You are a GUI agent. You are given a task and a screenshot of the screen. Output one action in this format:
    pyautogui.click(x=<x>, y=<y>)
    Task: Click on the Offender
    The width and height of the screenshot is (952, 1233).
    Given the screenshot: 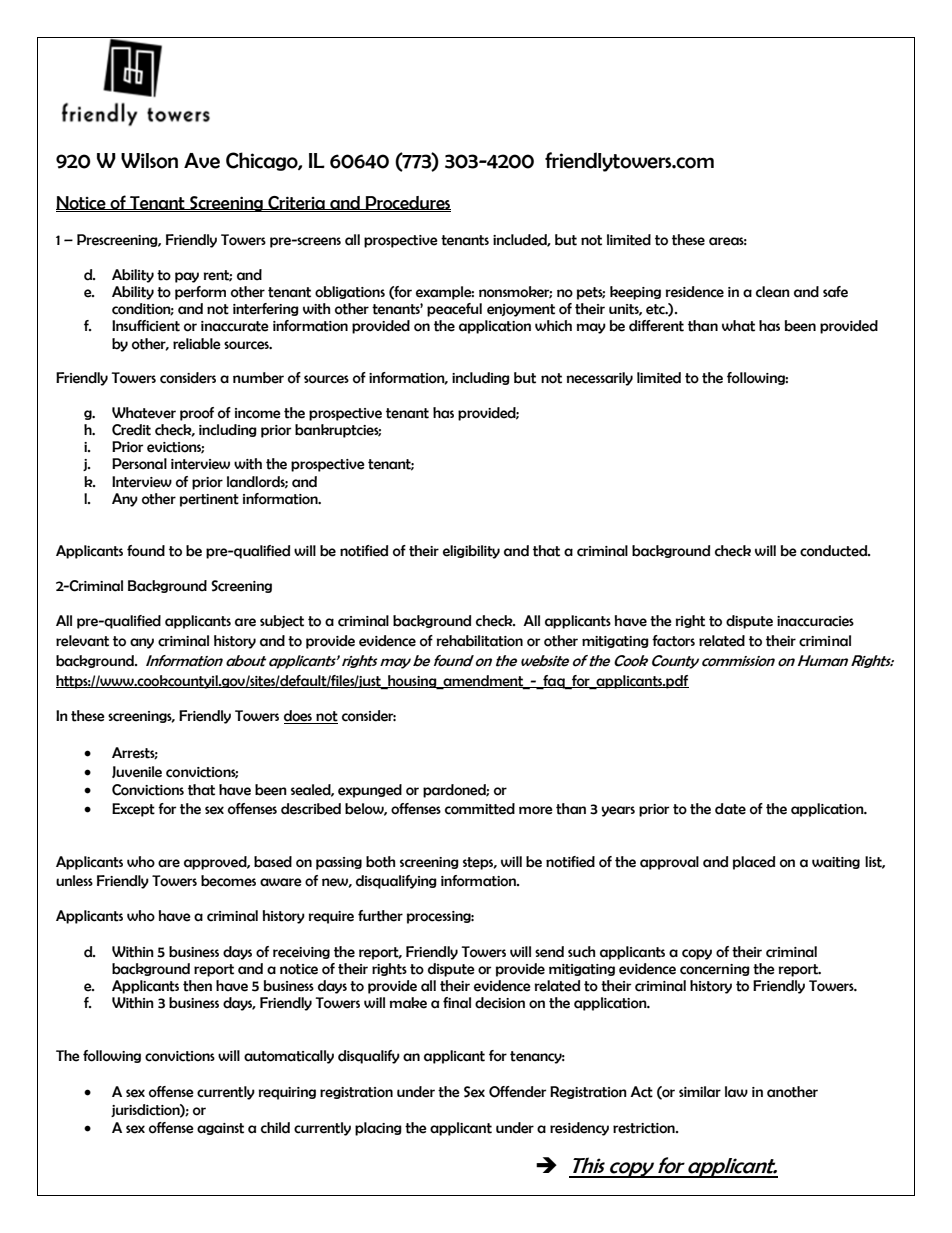 What is the action you would take?
    pyautogui.click(x=517, y=1092)
